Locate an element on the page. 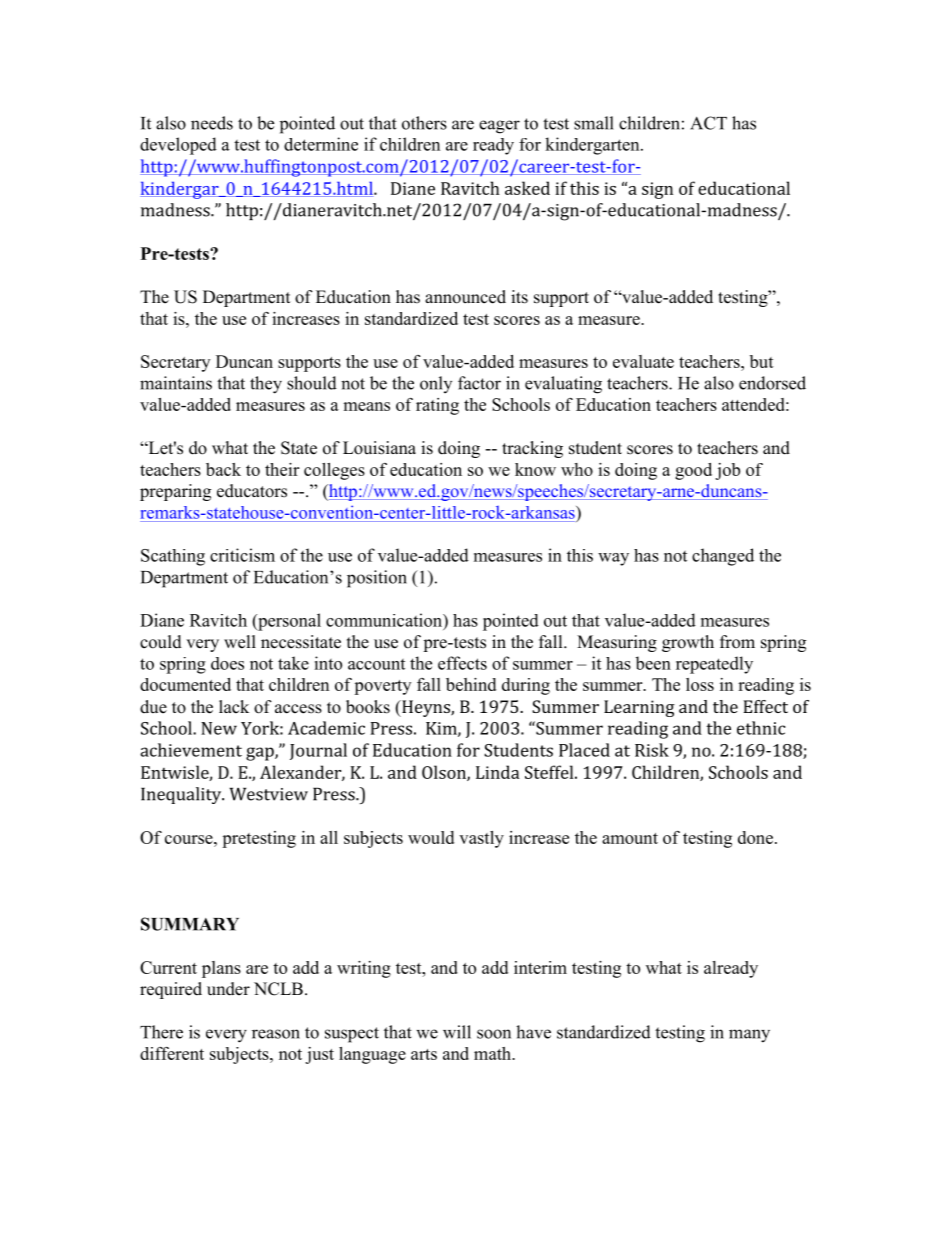  done is located at coordinates (755, 837).
